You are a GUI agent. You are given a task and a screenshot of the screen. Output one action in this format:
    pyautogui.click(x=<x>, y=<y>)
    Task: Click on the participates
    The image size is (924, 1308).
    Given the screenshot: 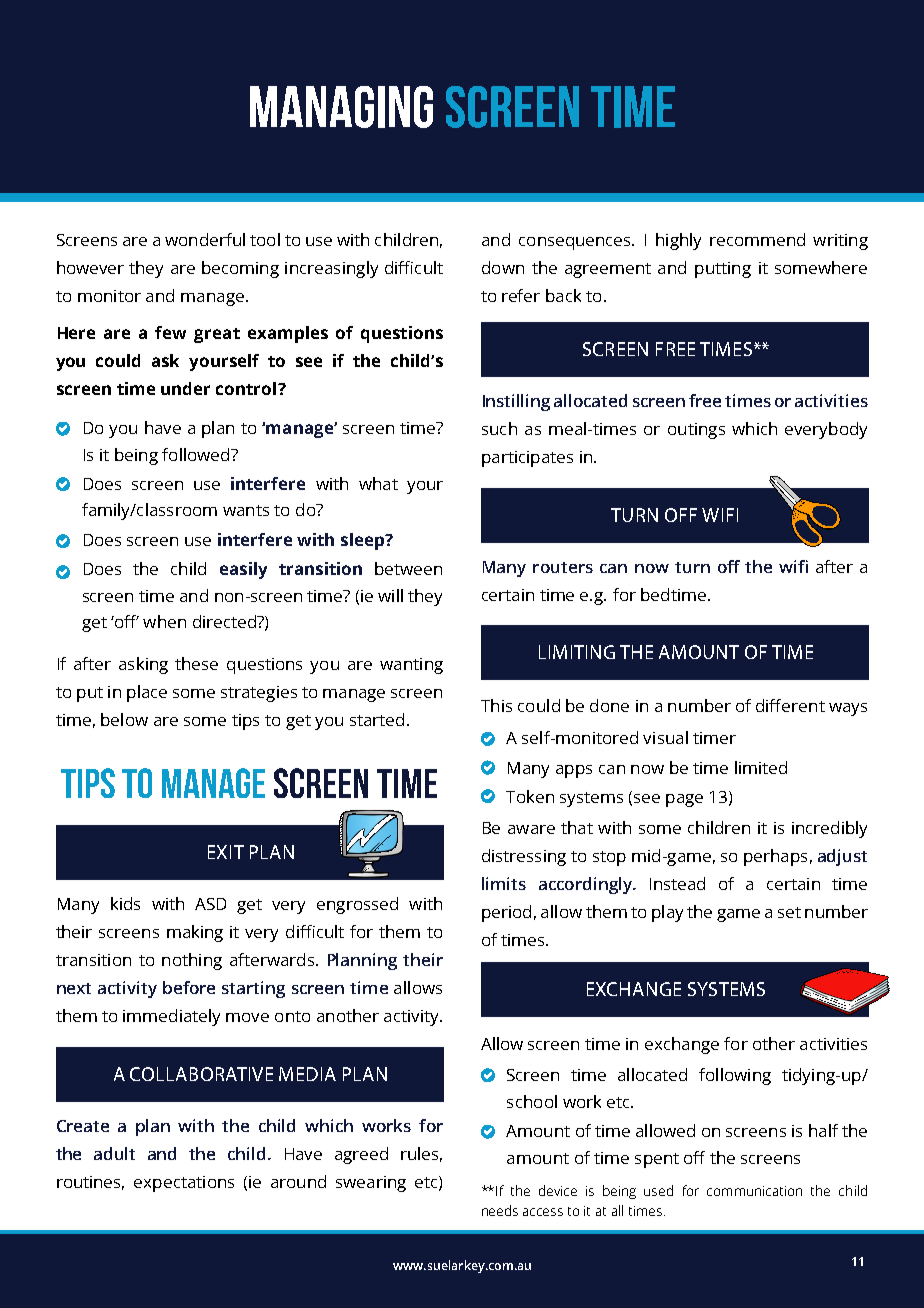 What is the action you would take?
    pyautogui.click(x=527, y=459)
